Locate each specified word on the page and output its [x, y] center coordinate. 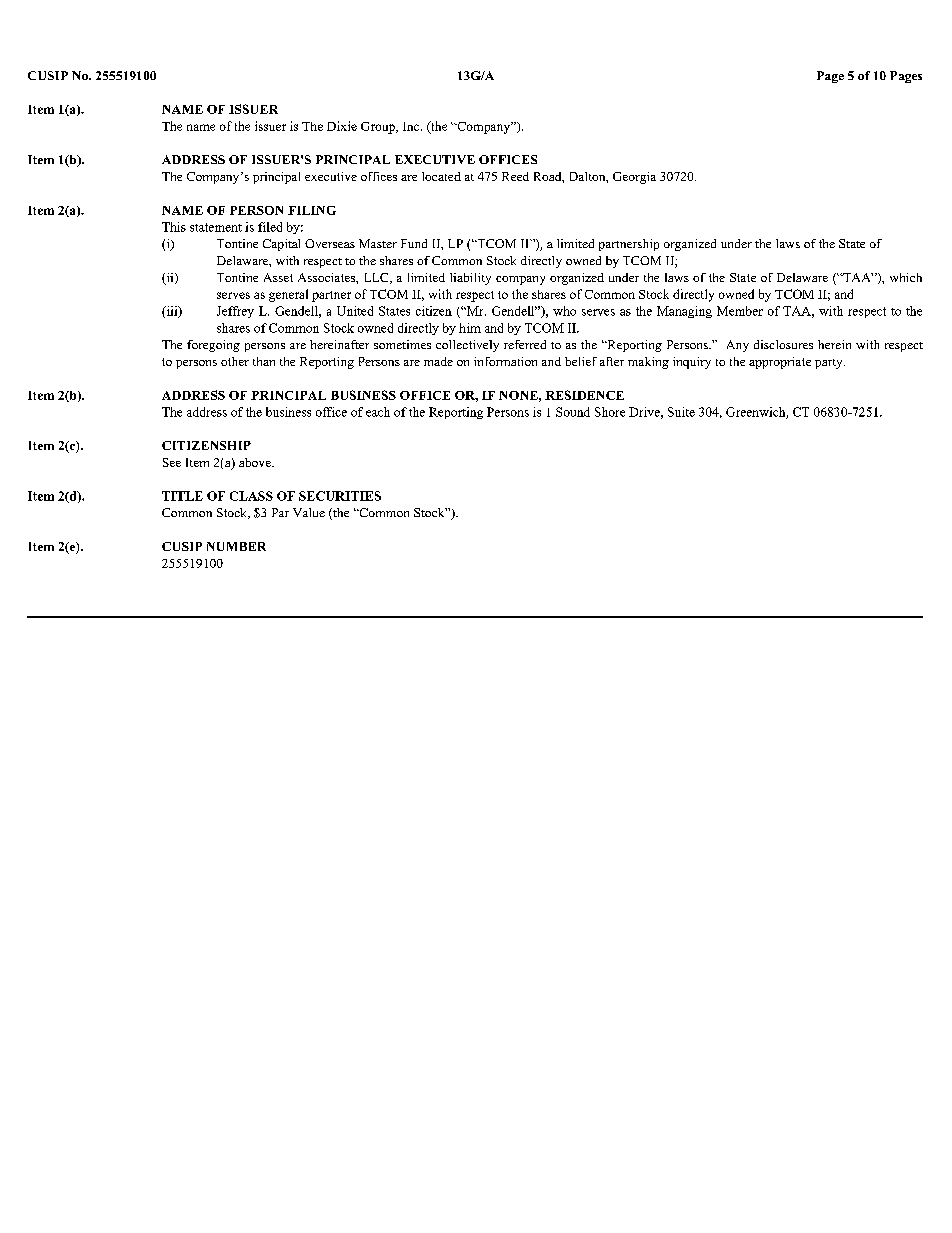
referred [525, 344]
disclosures [783, 344]
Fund [414, 243]
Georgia [634, 178]
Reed [515, 176]
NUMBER [236, 546]
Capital [281, 245]
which [906, 277]
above [256, 462]
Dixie [342, 126]
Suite [681, 412]
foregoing [213, 346]
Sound [573, 412]
